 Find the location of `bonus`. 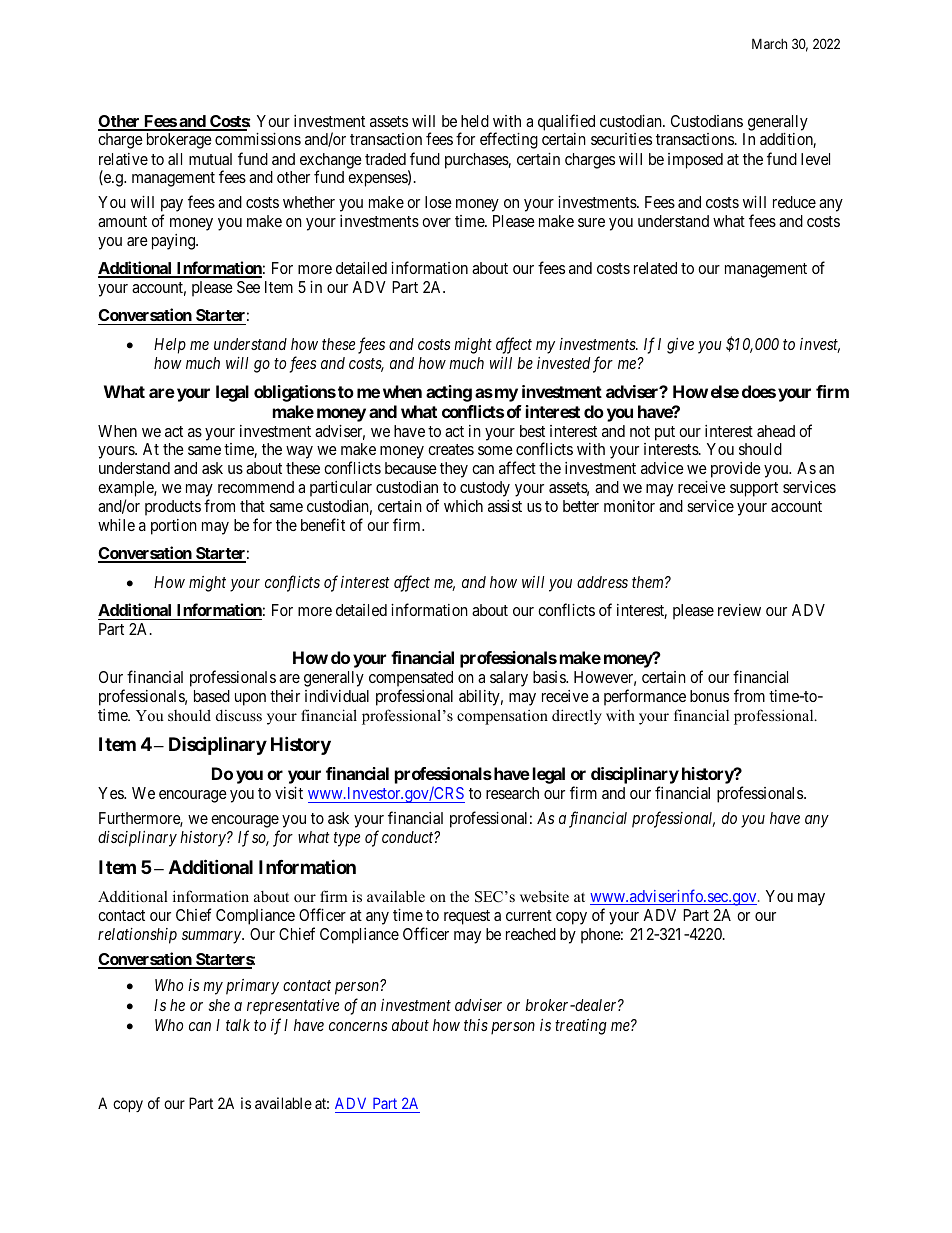

bonus is located at coordinates (709, 696).
